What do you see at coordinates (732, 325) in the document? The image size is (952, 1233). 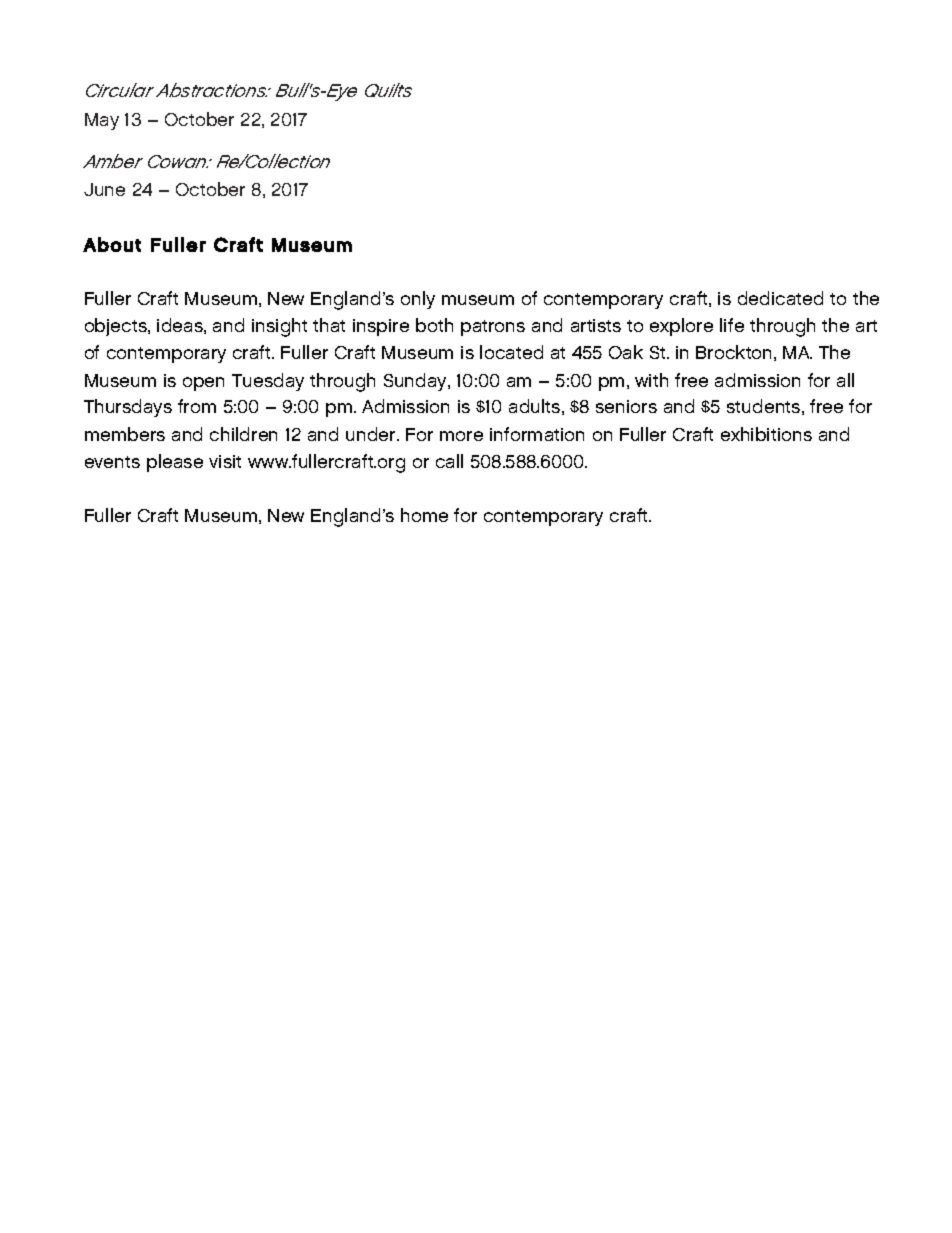 I see `life` at bounding box center [732, 325].
